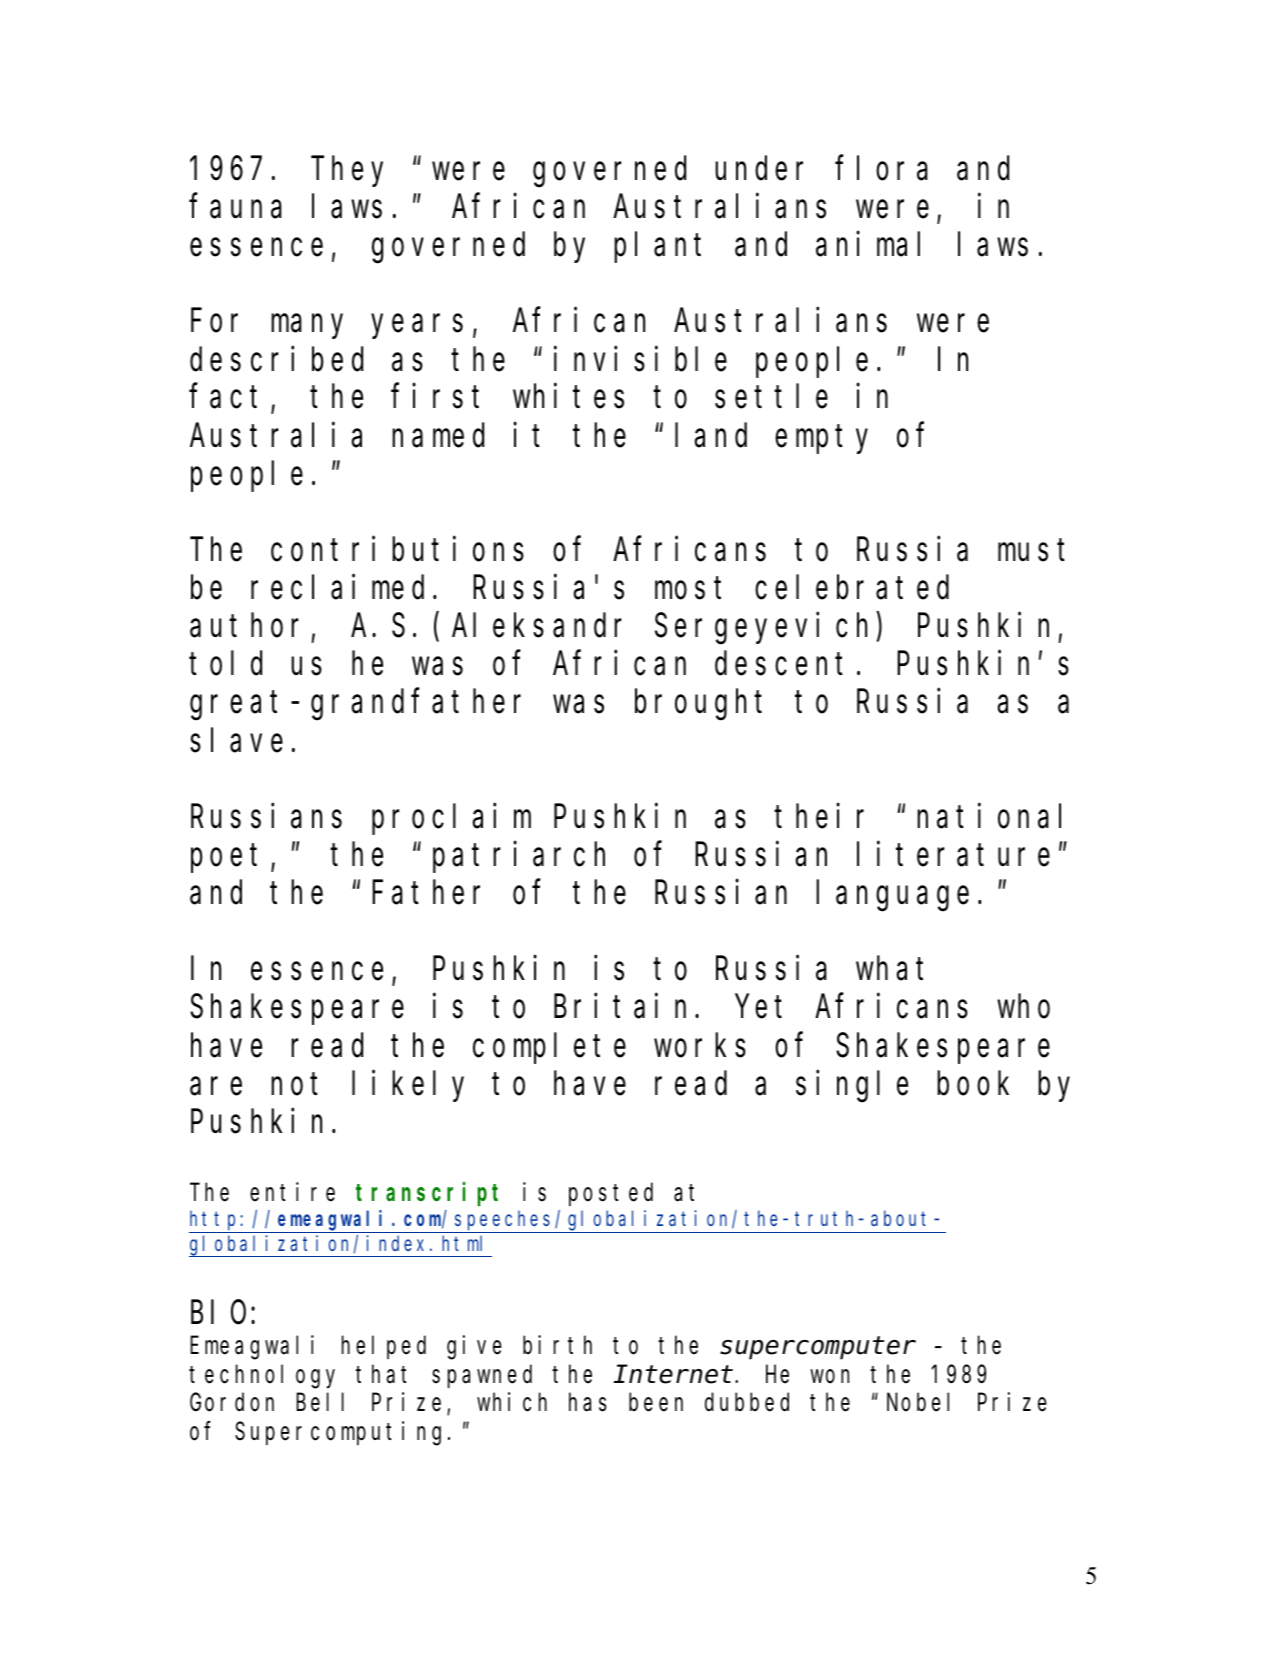 The width and height of the screenshot is (1287, 1666). What do you see at coordinates (451, 819) in the screenshot?
I see `proclaim` at bounding box center [451, 819].
